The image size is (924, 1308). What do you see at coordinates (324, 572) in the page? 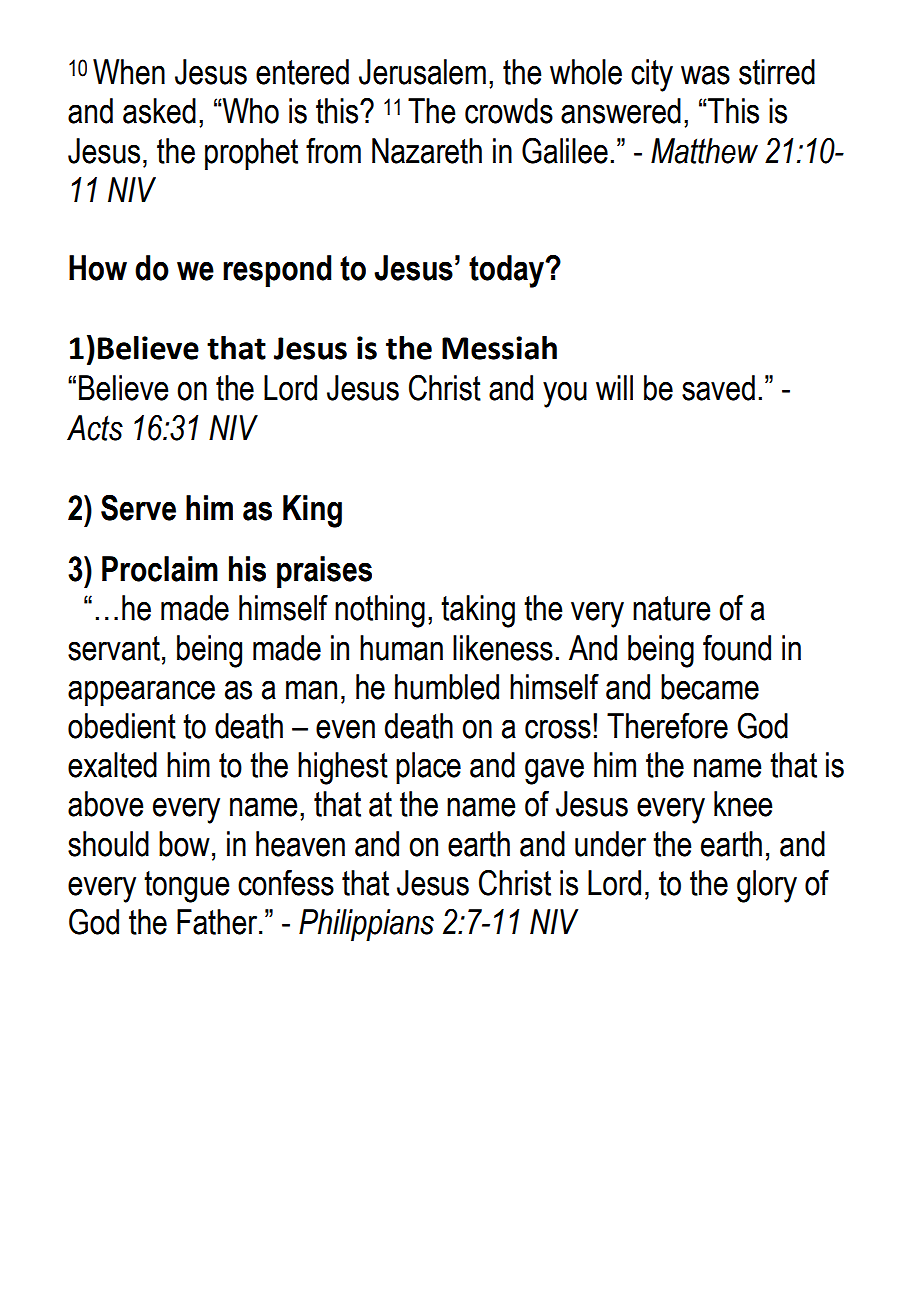
I see `praises` at bounding box center [324, 572].
